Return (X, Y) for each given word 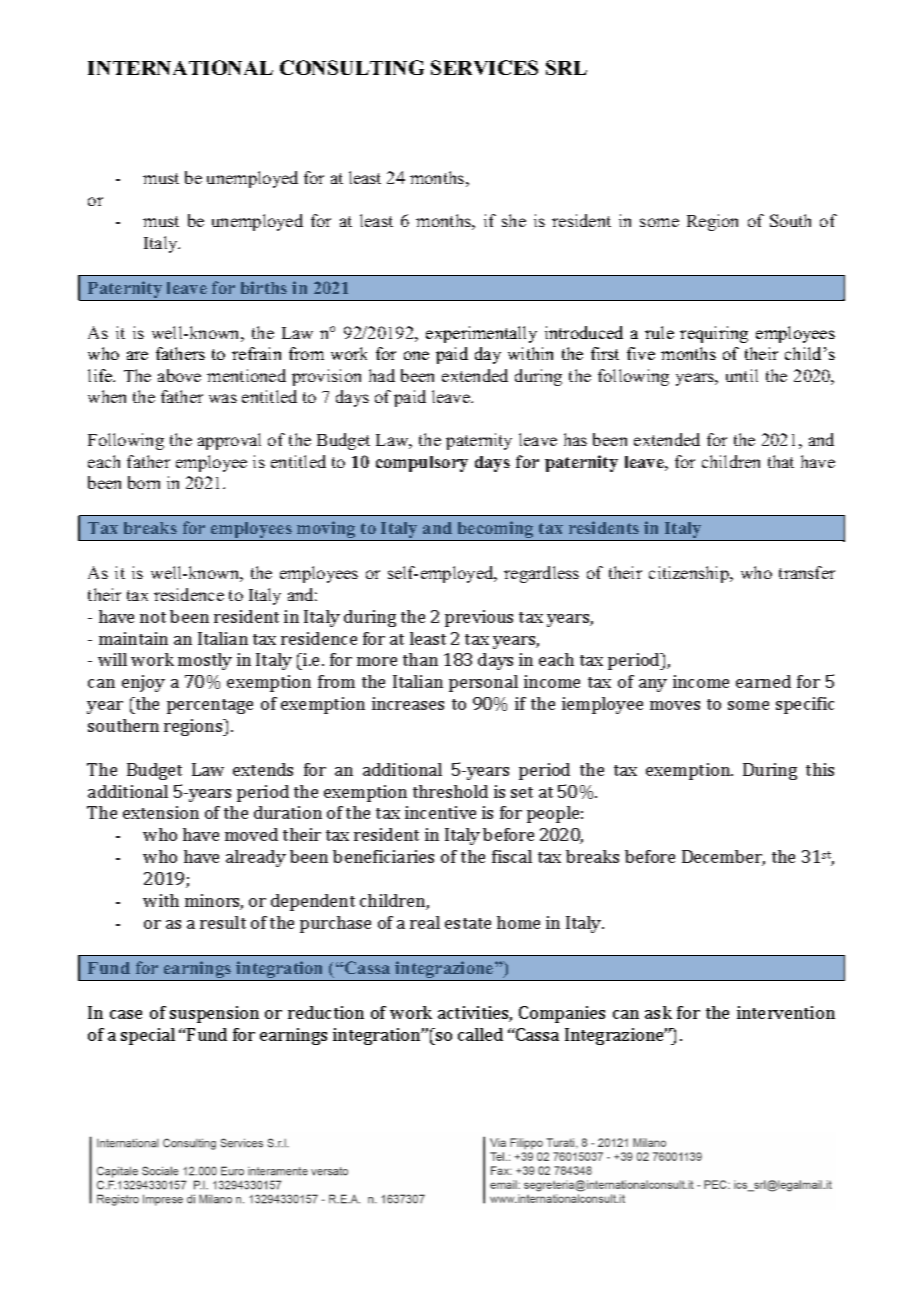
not (153, 617)
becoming (495, 531)
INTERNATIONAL (180, 67)
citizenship (690, 574)
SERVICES (484, 67)
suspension (214, 1014)
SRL (566, 67)
